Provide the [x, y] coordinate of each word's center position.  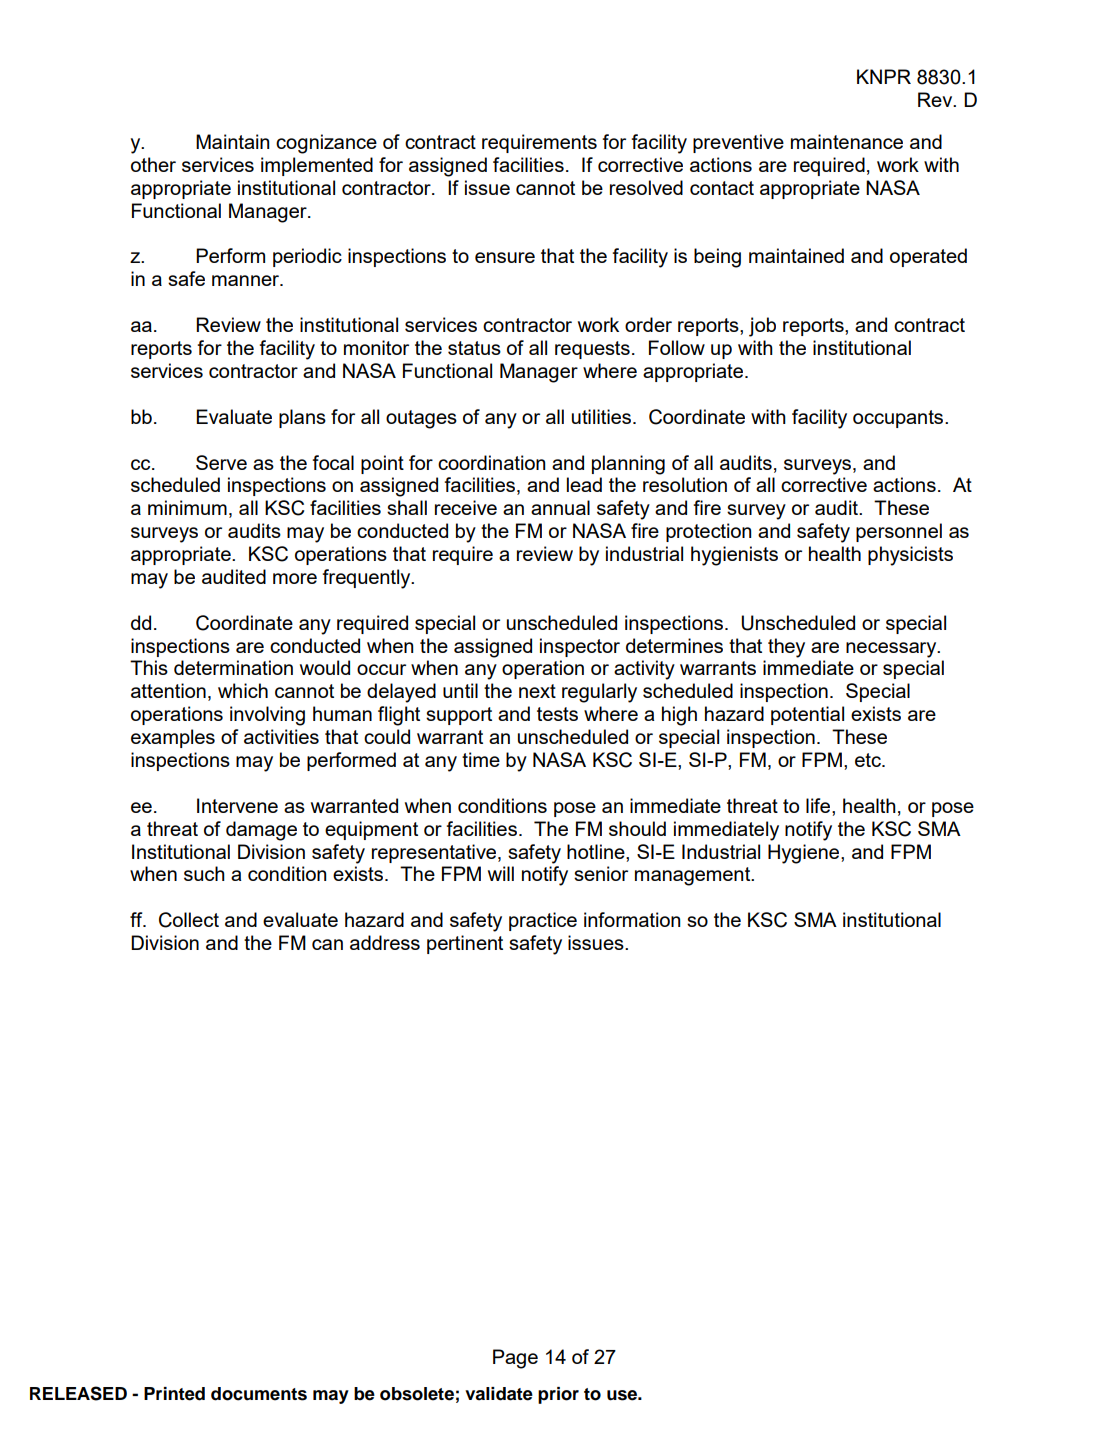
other [153, 164]
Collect [189, 920]
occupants [899, 419]
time [481, 759]
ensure [505, 257]
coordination [491, 462]
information [632, 919]
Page [515, 1359]
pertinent [465, 944]
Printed [174, 1394]
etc [869, 760]
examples [173, 738]
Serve [221, 462]
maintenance [847, 141]
